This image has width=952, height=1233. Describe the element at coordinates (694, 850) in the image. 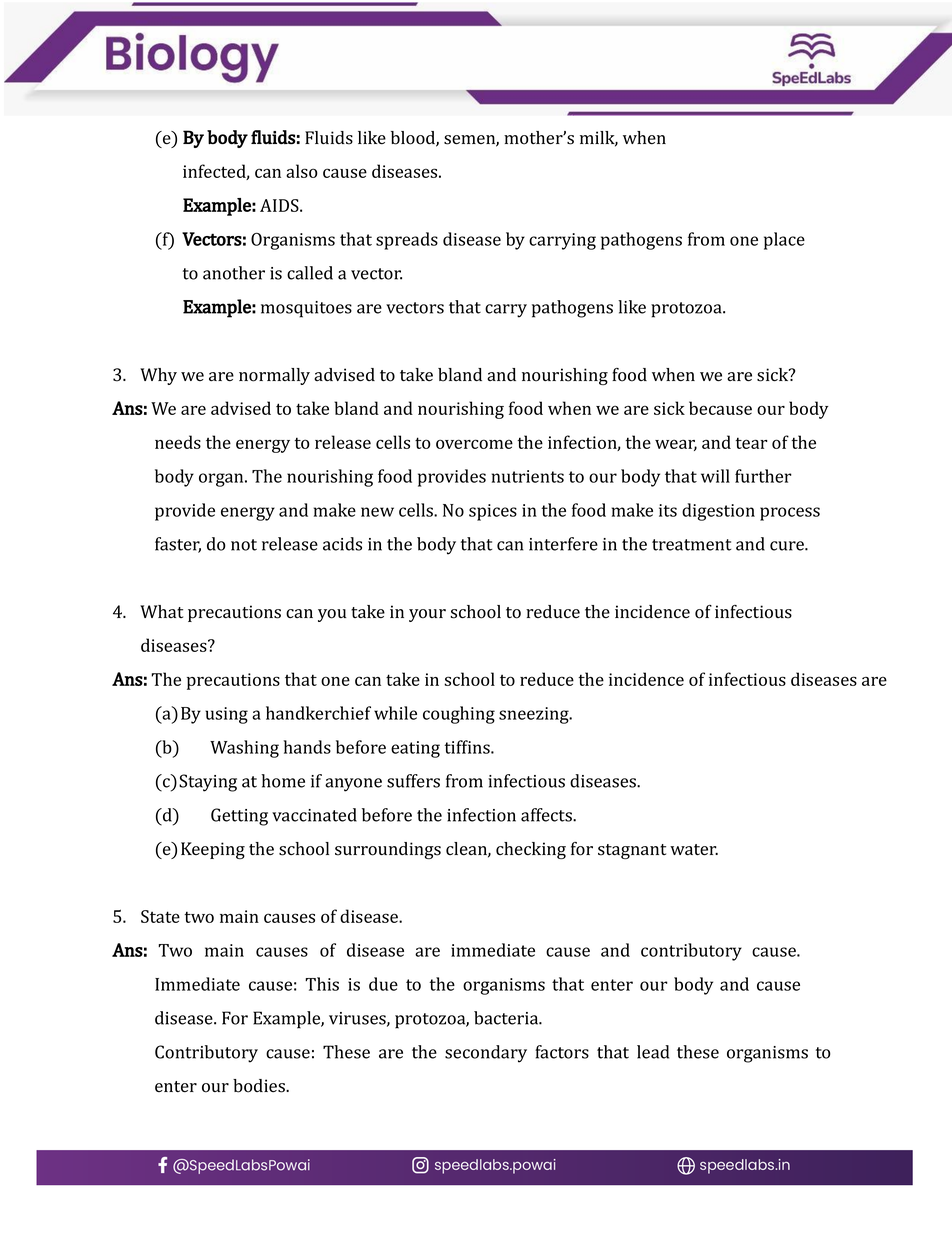

I see `water` at that location.
